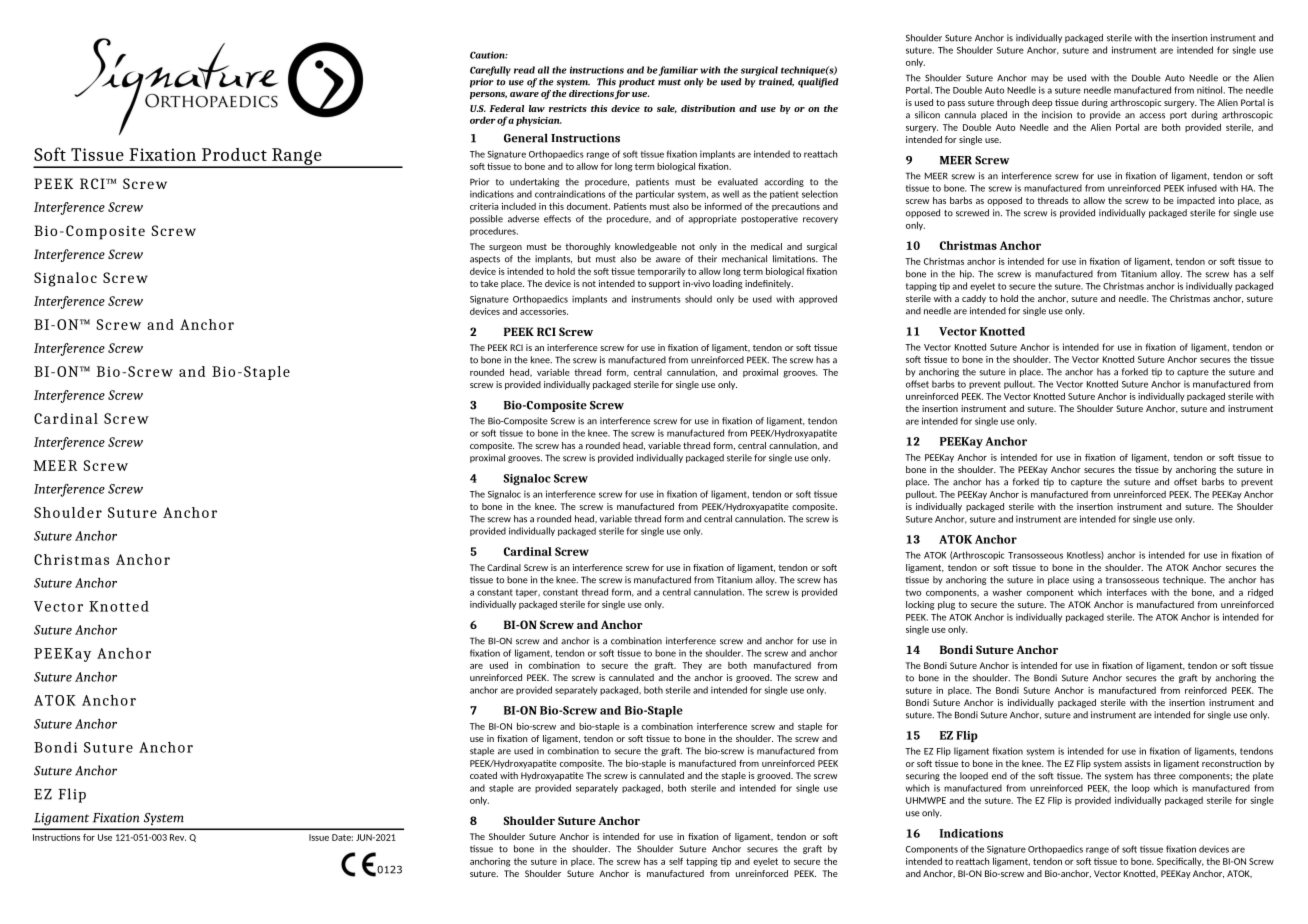  What do you see at coordinates (489, 283) in the document?
I see `take` at bounding box center [489, 283].
